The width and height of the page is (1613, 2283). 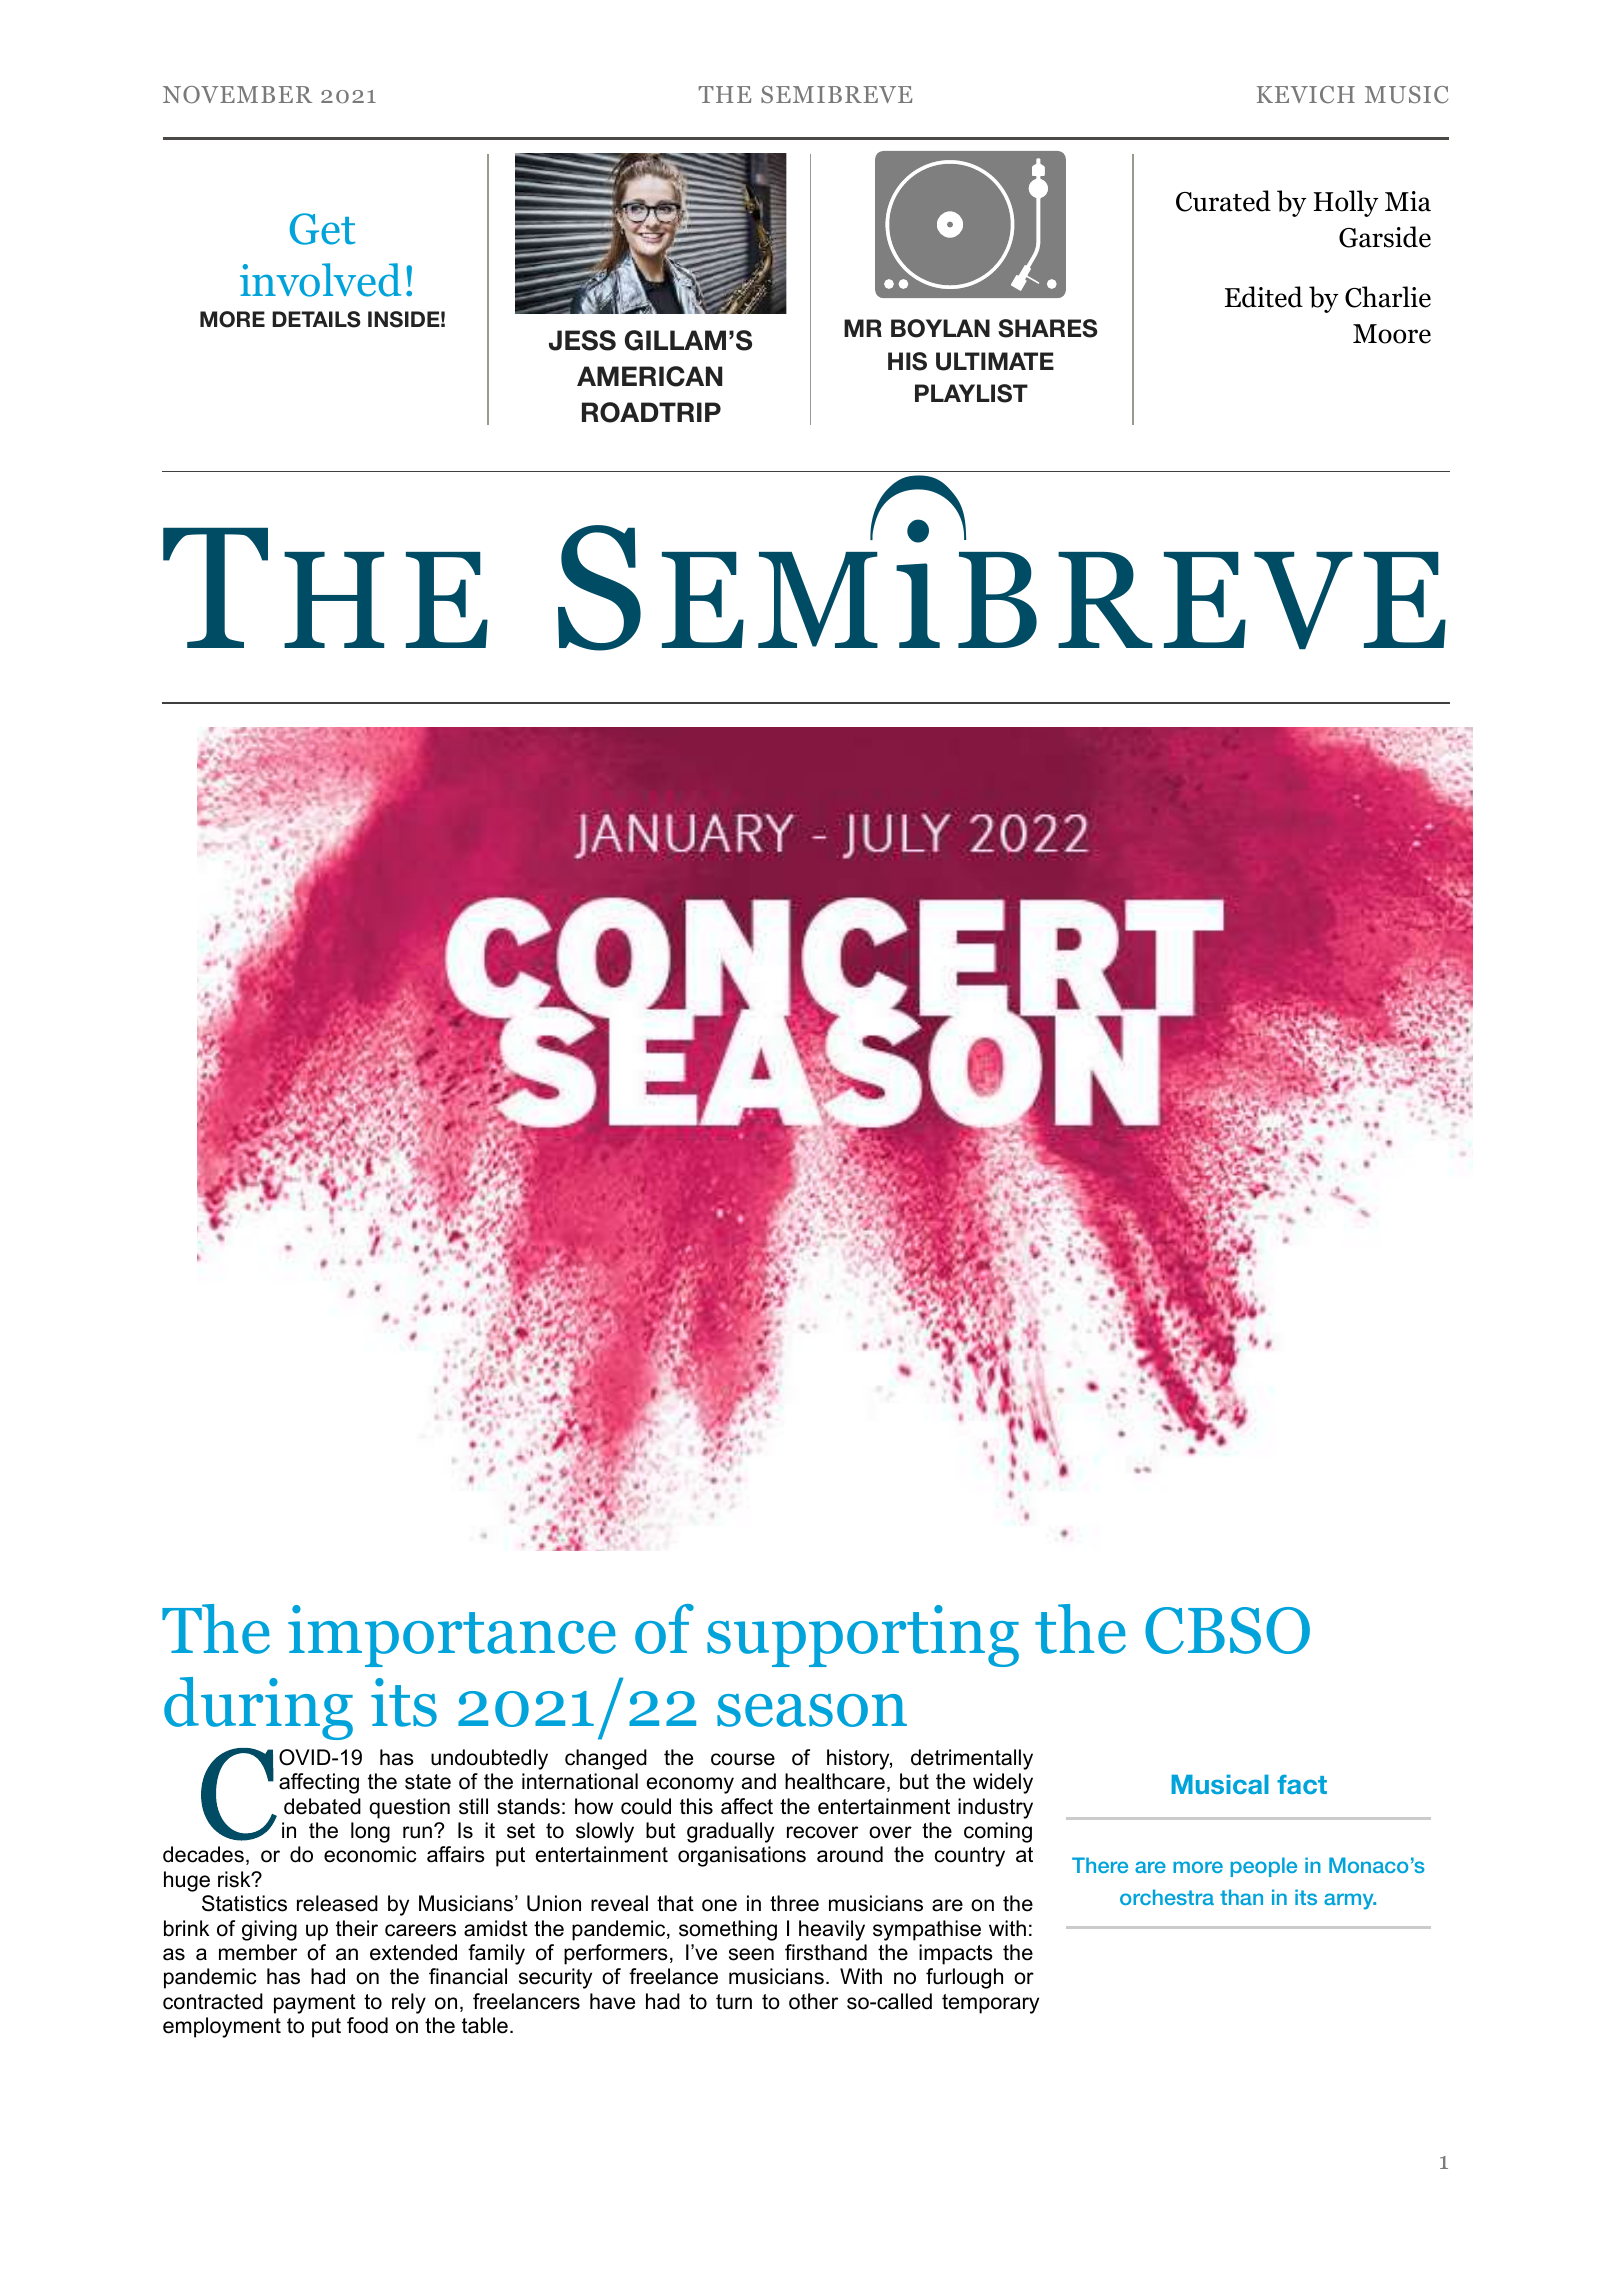 What do you see at coordinates (813, 2001) in the page?
I see `other` at bounding box center [813, 2001].
